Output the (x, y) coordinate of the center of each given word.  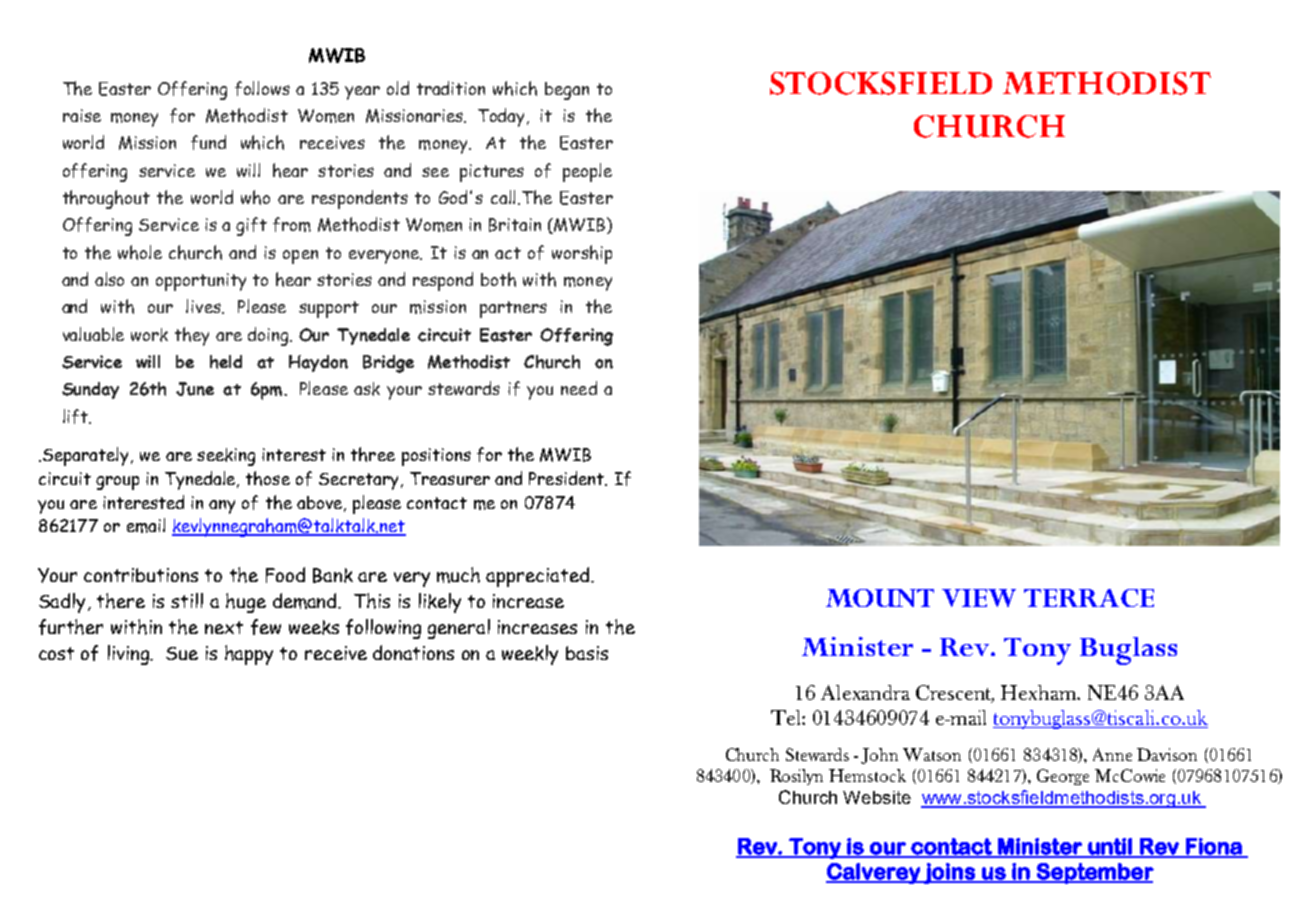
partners (513, 309)
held (226, 362)
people (587, 172)
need (579, 388)
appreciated (537, 577)
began (567, 91)
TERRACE (1089, 598)
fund (208, 142)
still (187, 600)
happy (249, 655)
